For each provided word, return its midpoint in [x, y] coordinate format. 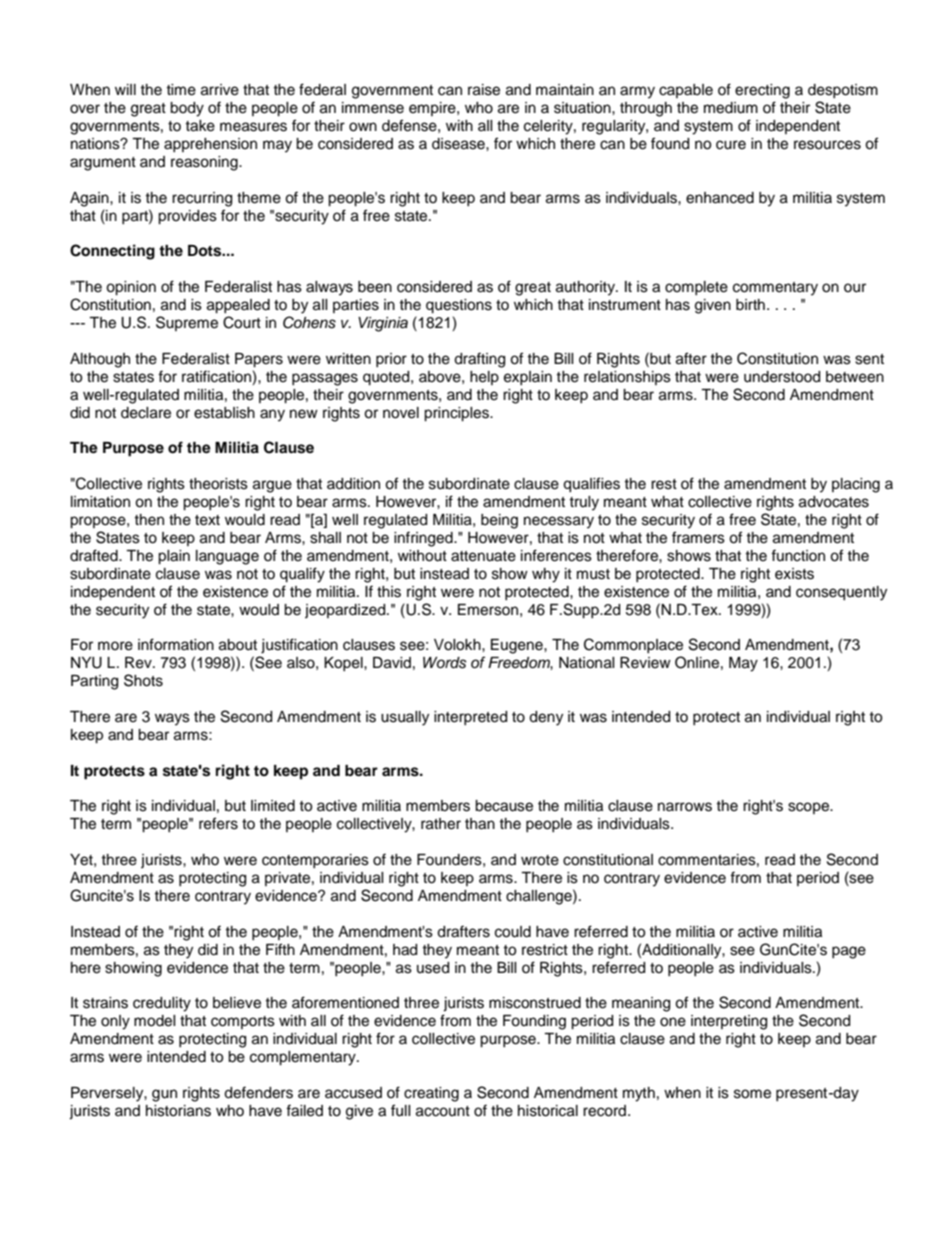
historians [178, 1111]
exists [794, 574]
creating [431, 1094]
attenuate [483, 556]
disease [459, 144]
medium [731, 108]
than [480, 824]
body [187, 109]
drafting [479, 360]
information [176, 644]
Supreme [187, 323]
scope [809, 808]
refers [218, 823]
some [752, 1094]
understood [782, 377]
